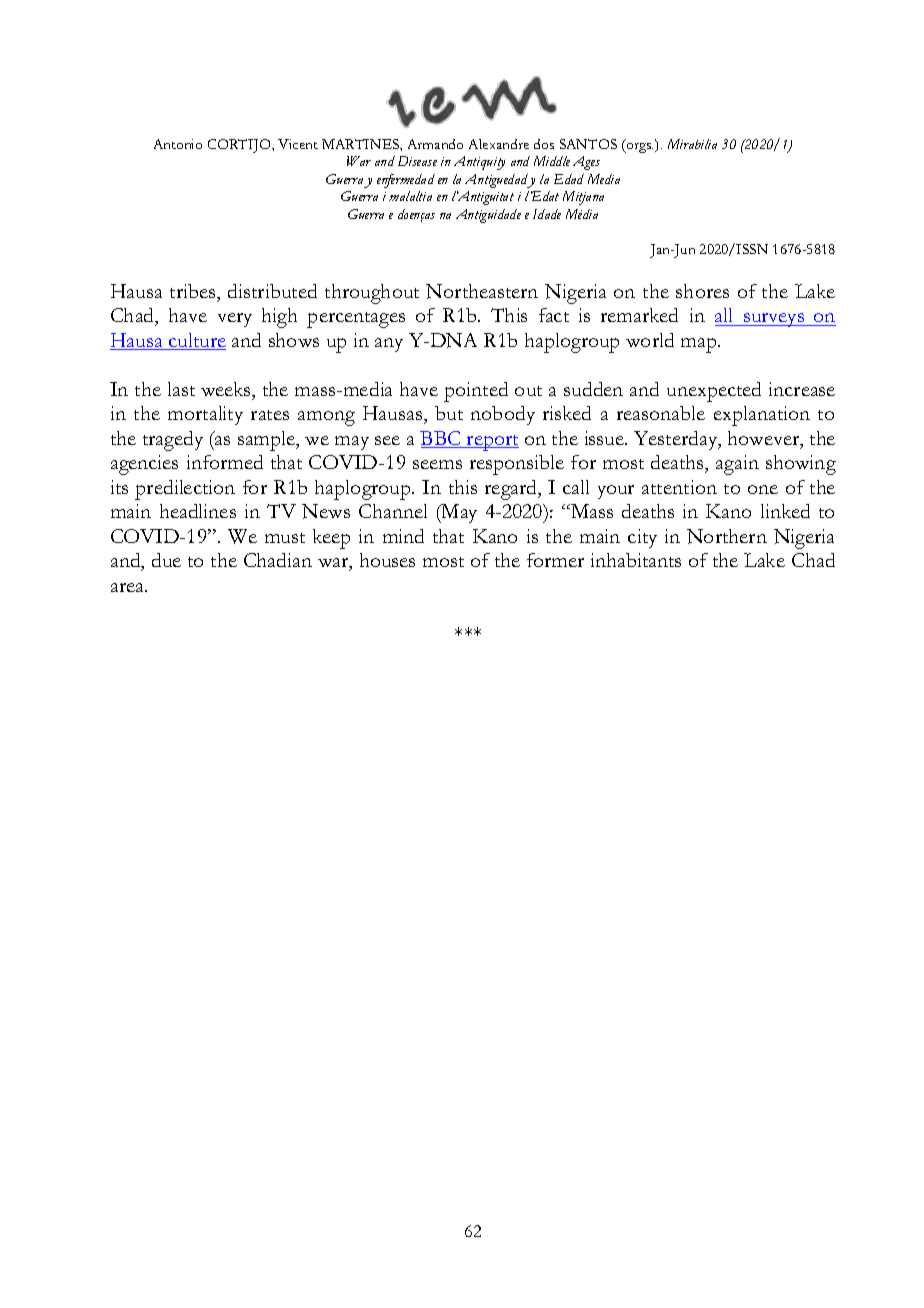 The image size is (924, 1308). I want to click on Antonio, so click(178, 144).
